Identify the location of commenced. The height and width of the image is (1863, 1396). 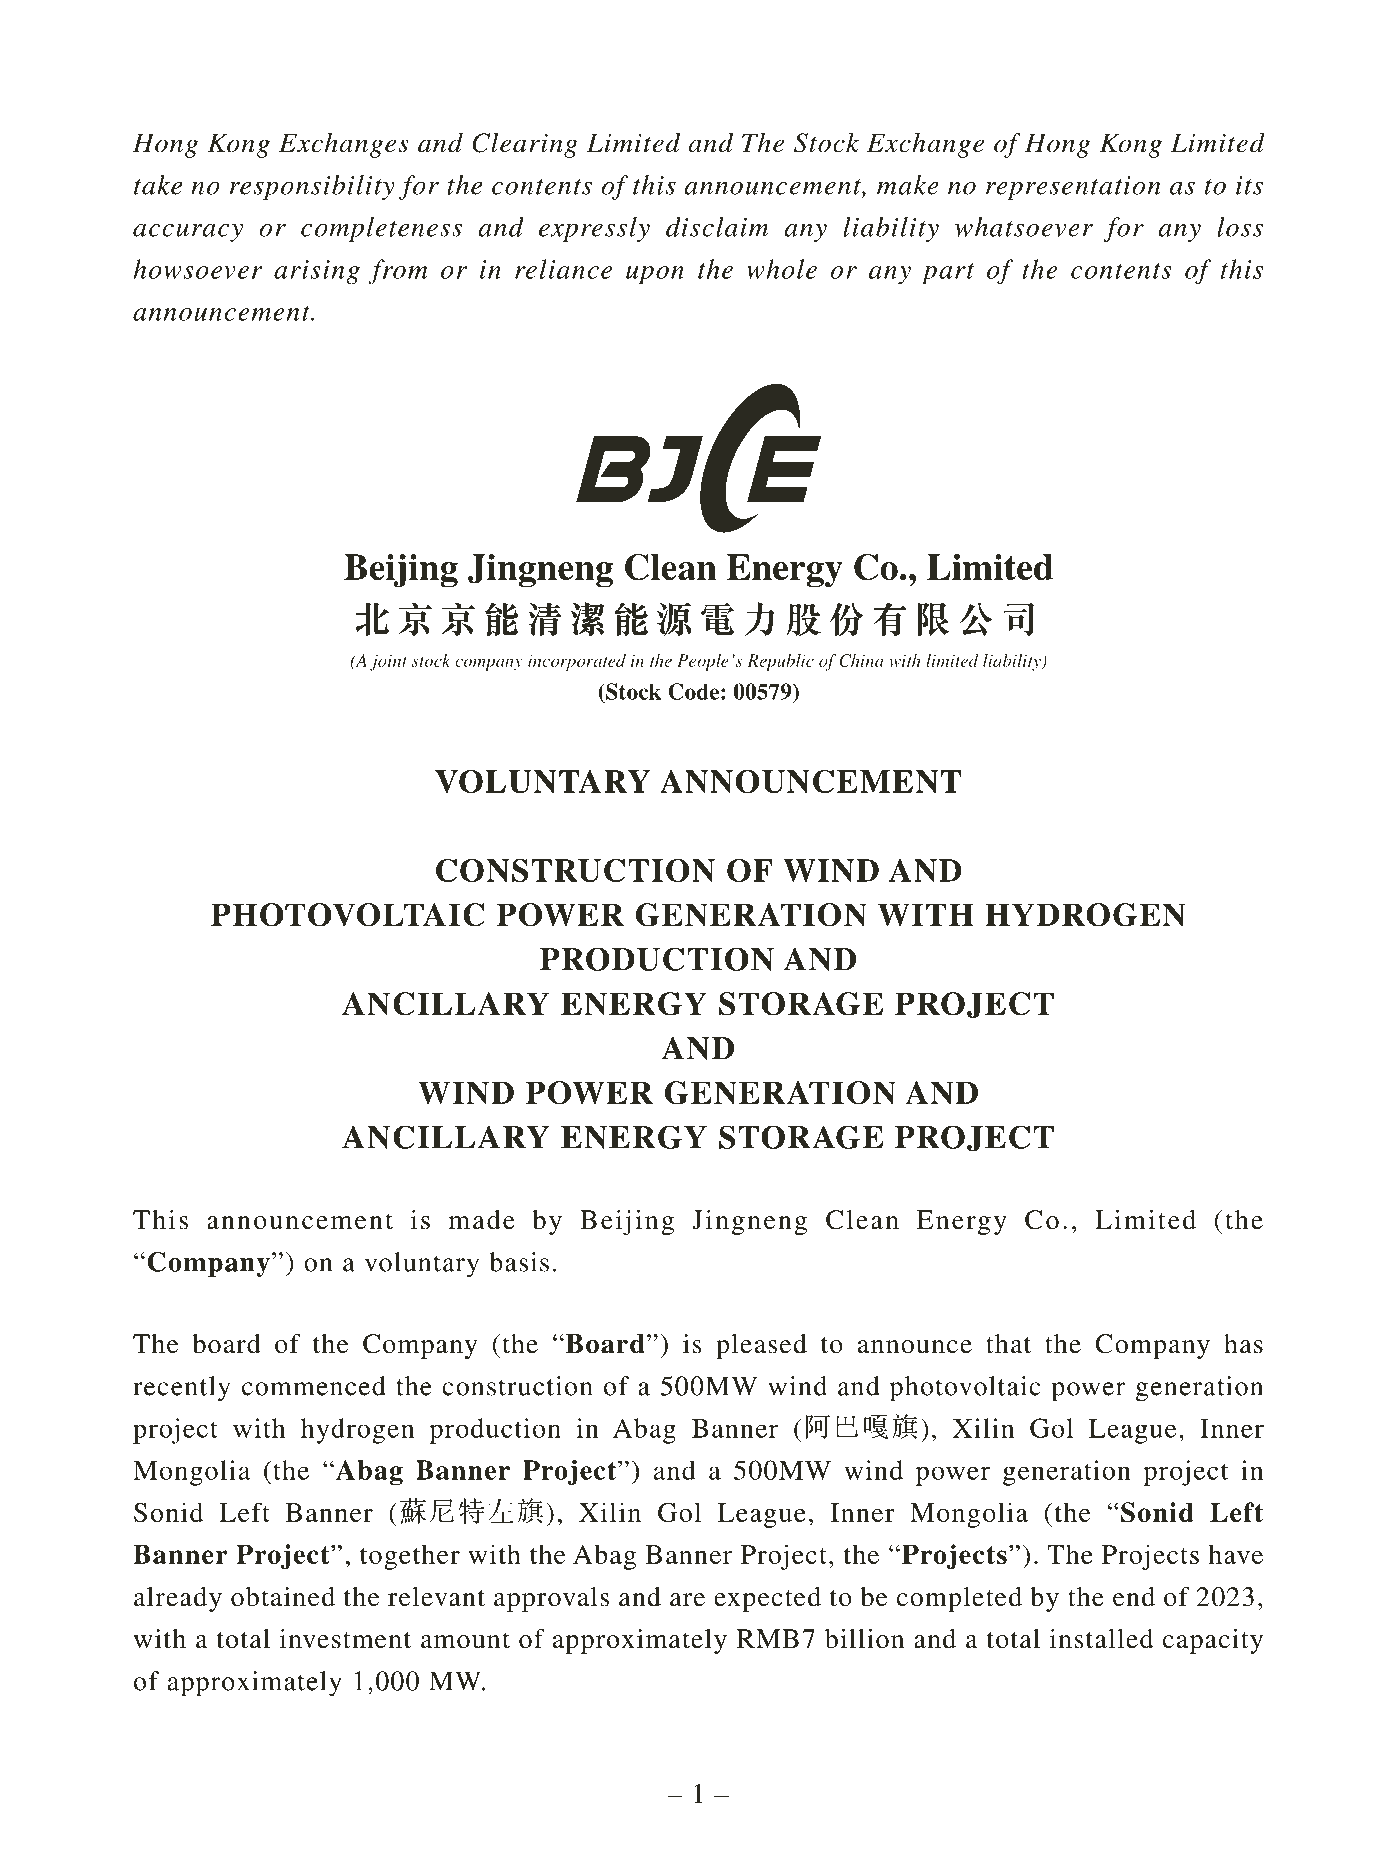
(314, 1386).
